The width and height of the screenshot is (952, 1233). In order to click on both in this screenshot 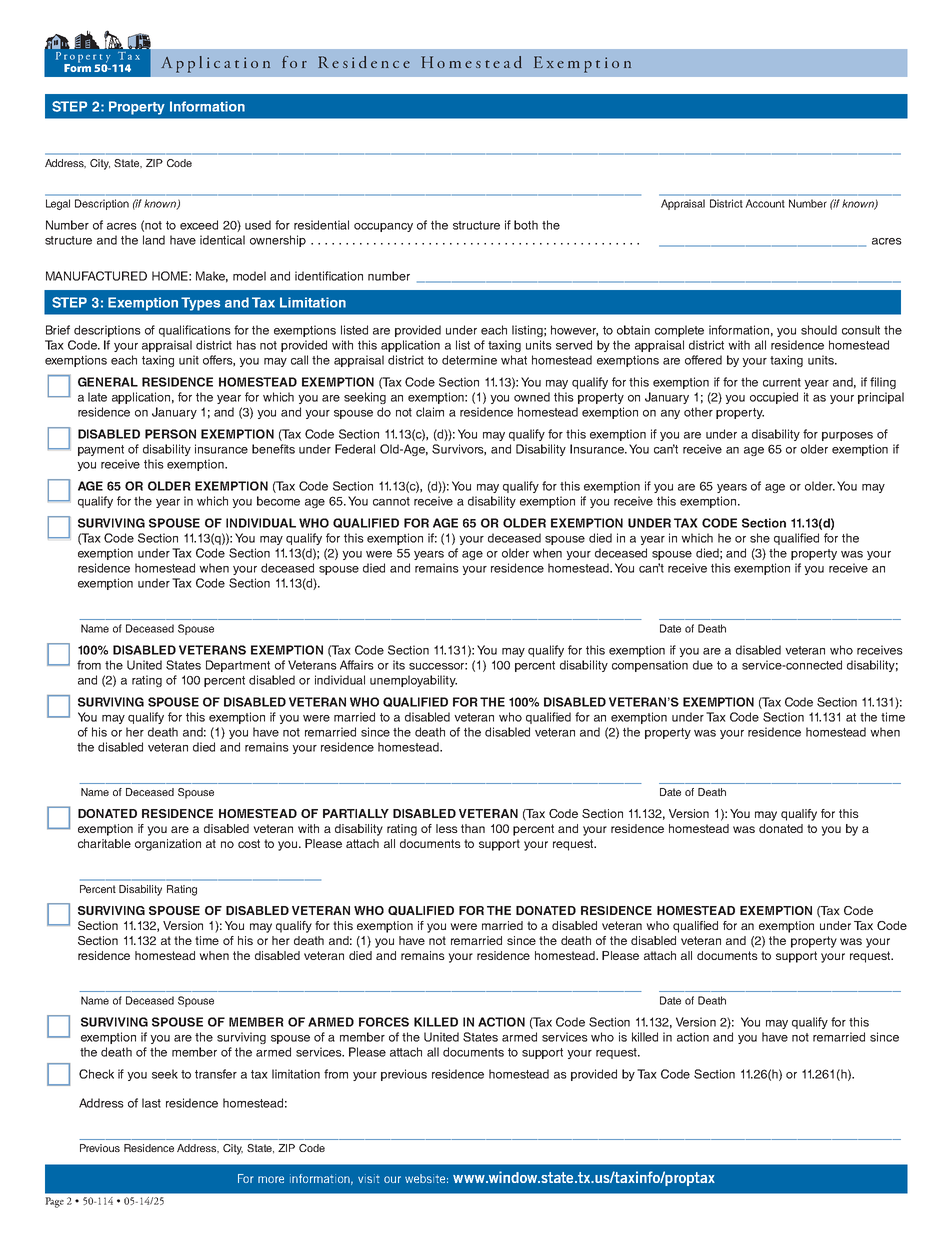, I will do `click(526, 225)`.
